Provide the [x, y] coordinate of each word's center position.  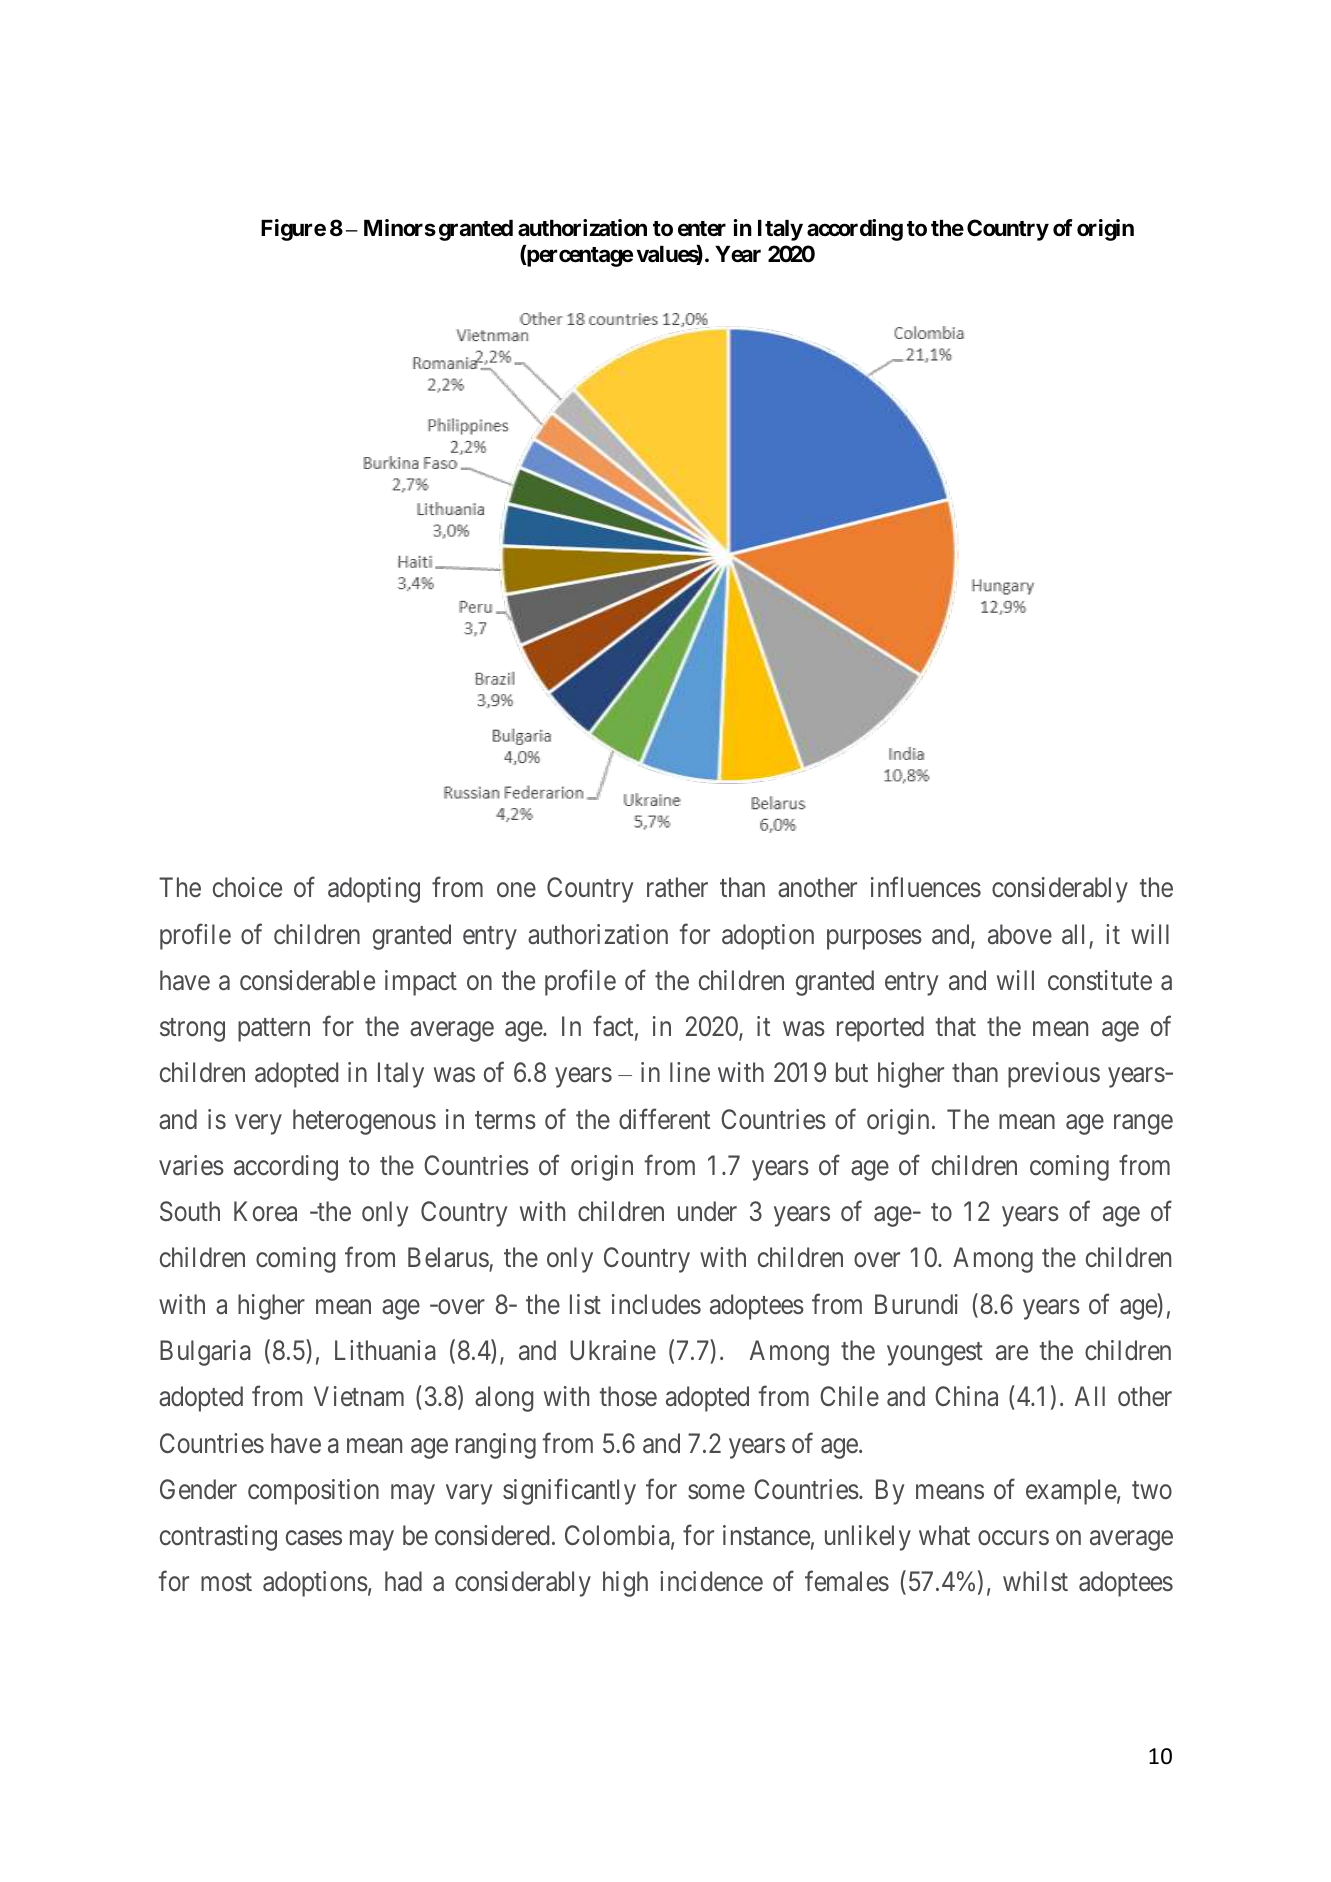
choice [247, 887]
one [516, 890]
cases [314, 1538]
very [258, 1124]
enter [702, 229]
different [664, 1119]
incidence [711, 1581]
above [1020, 934]
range [1143, 1124]
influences [926, 887]
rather [677, 887]
